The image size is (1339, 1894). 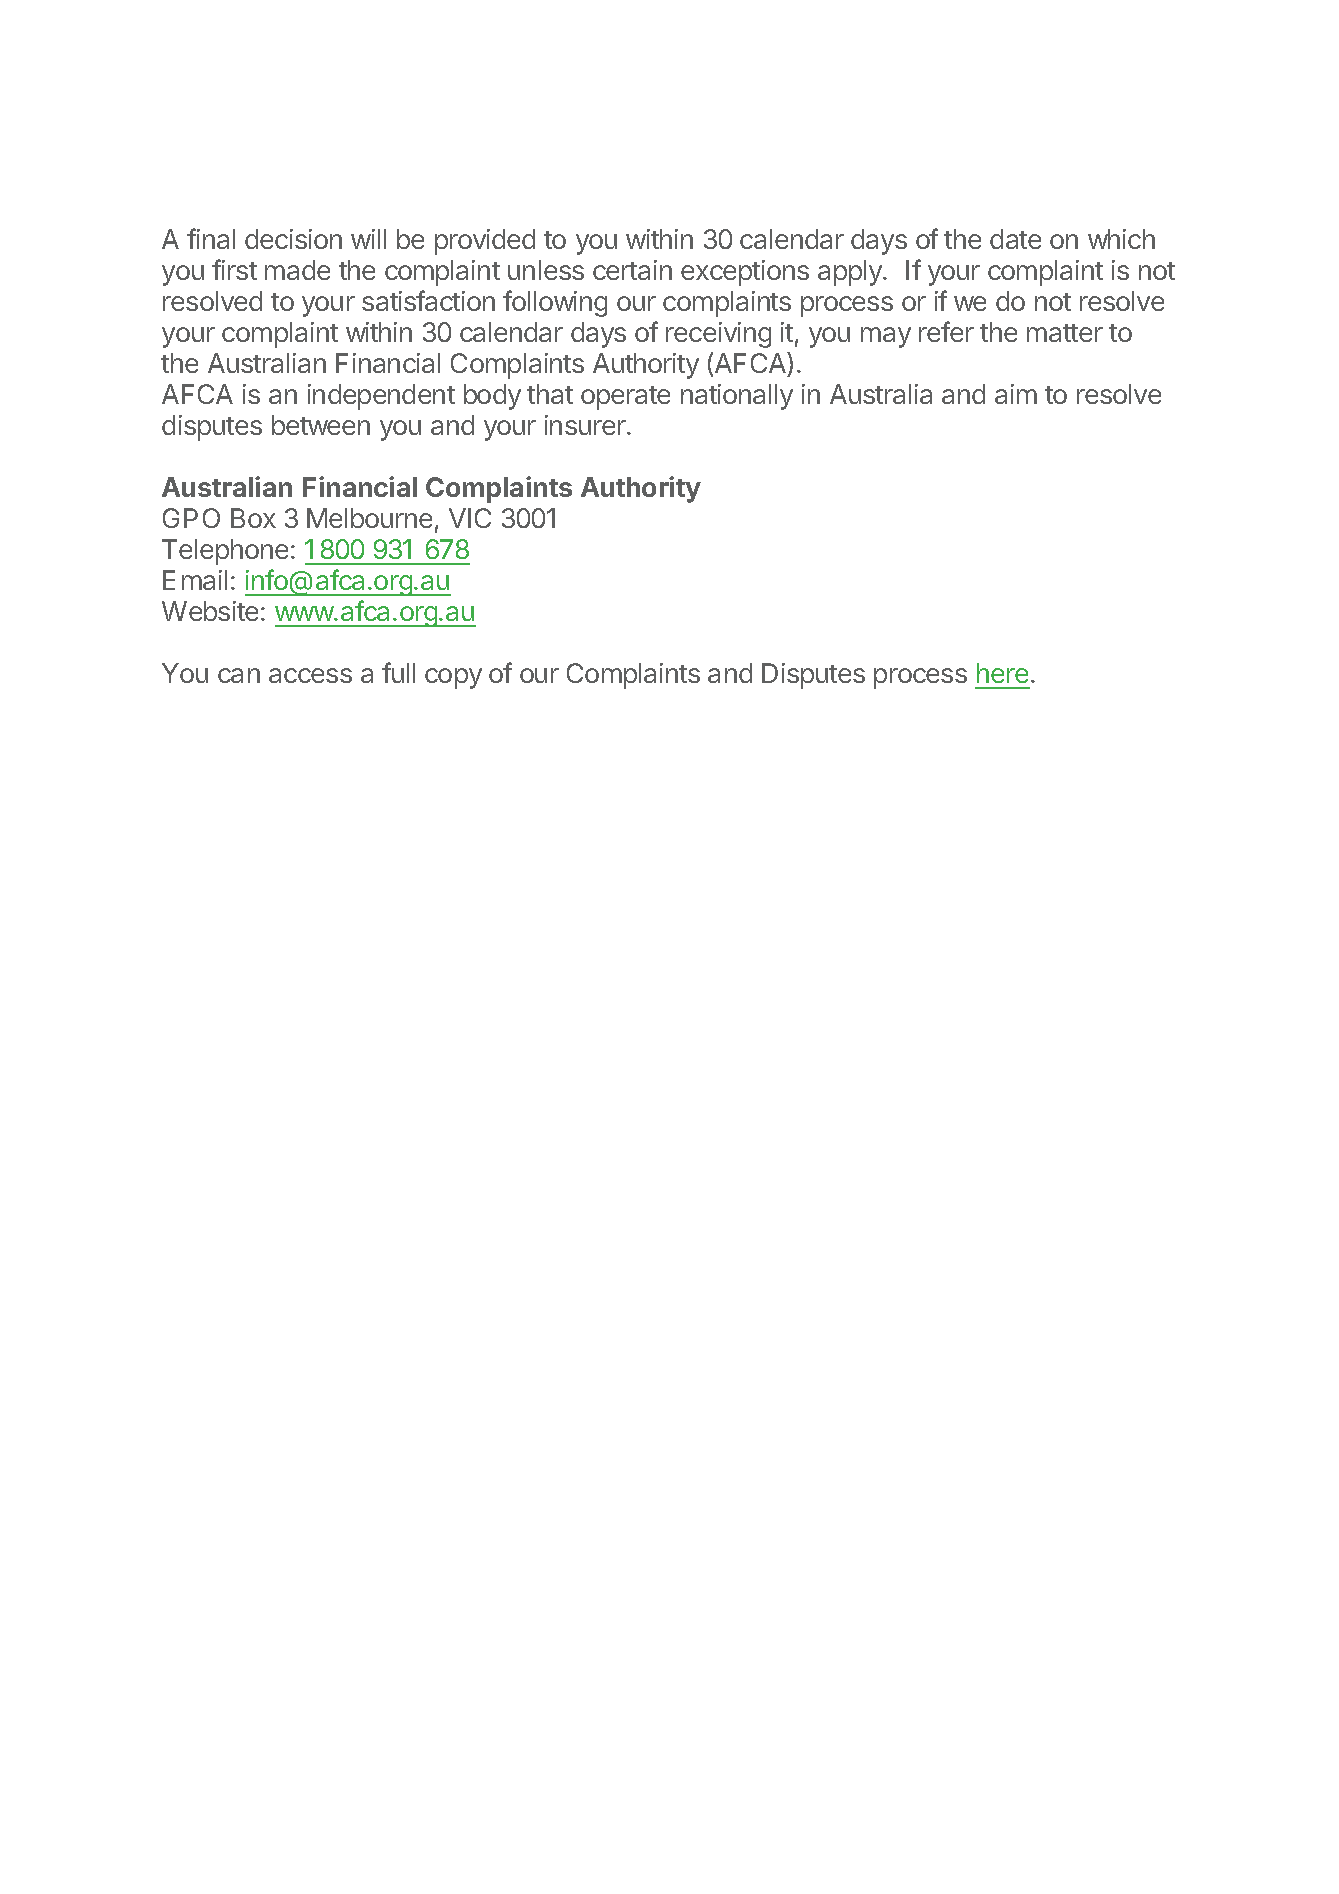 What do you see at coordinates (586, 425) in the screenshot?
I see `insurer` at bounding box center [586, 425].
